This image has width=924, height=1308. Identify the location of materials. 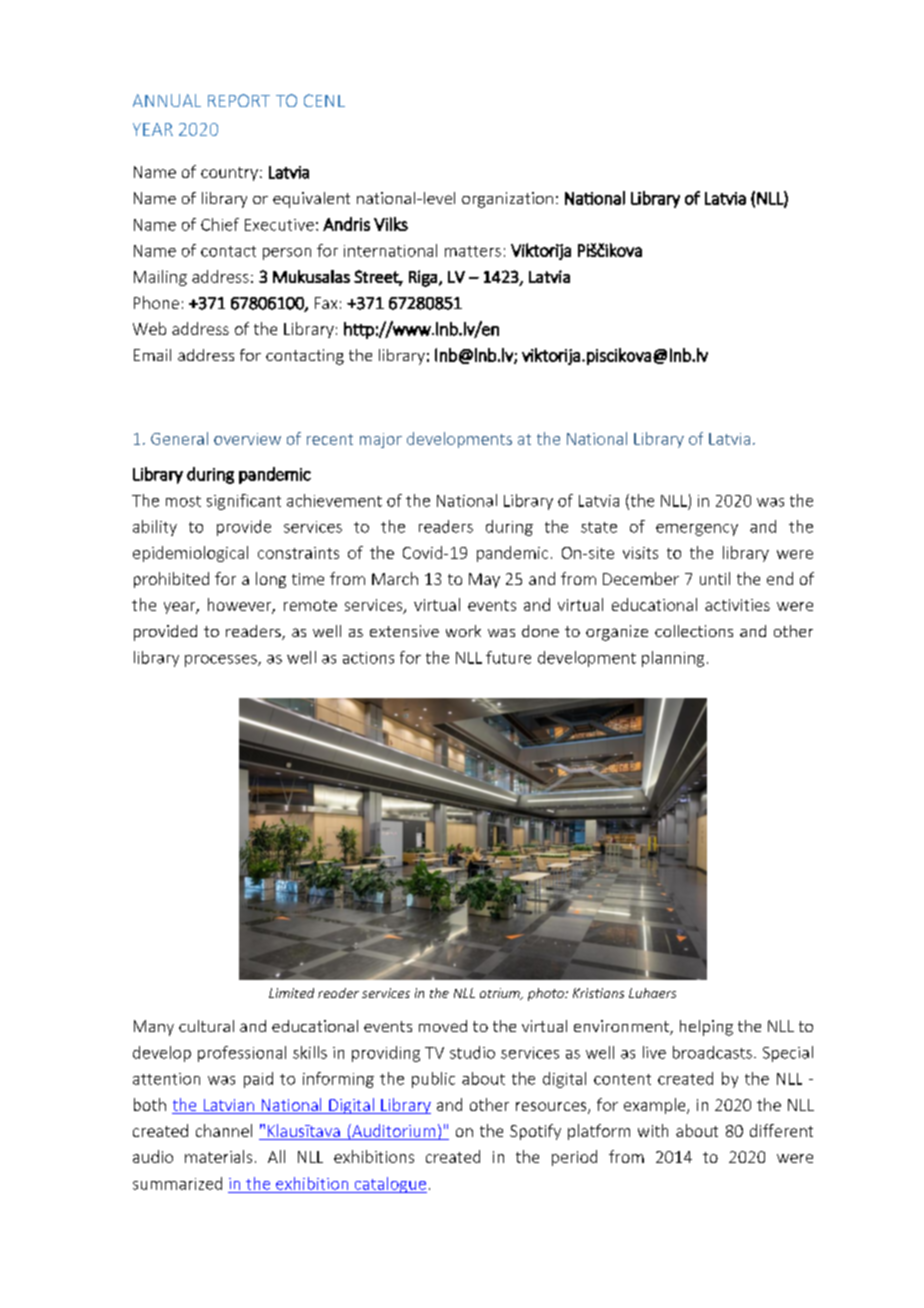
(218, 1156).
